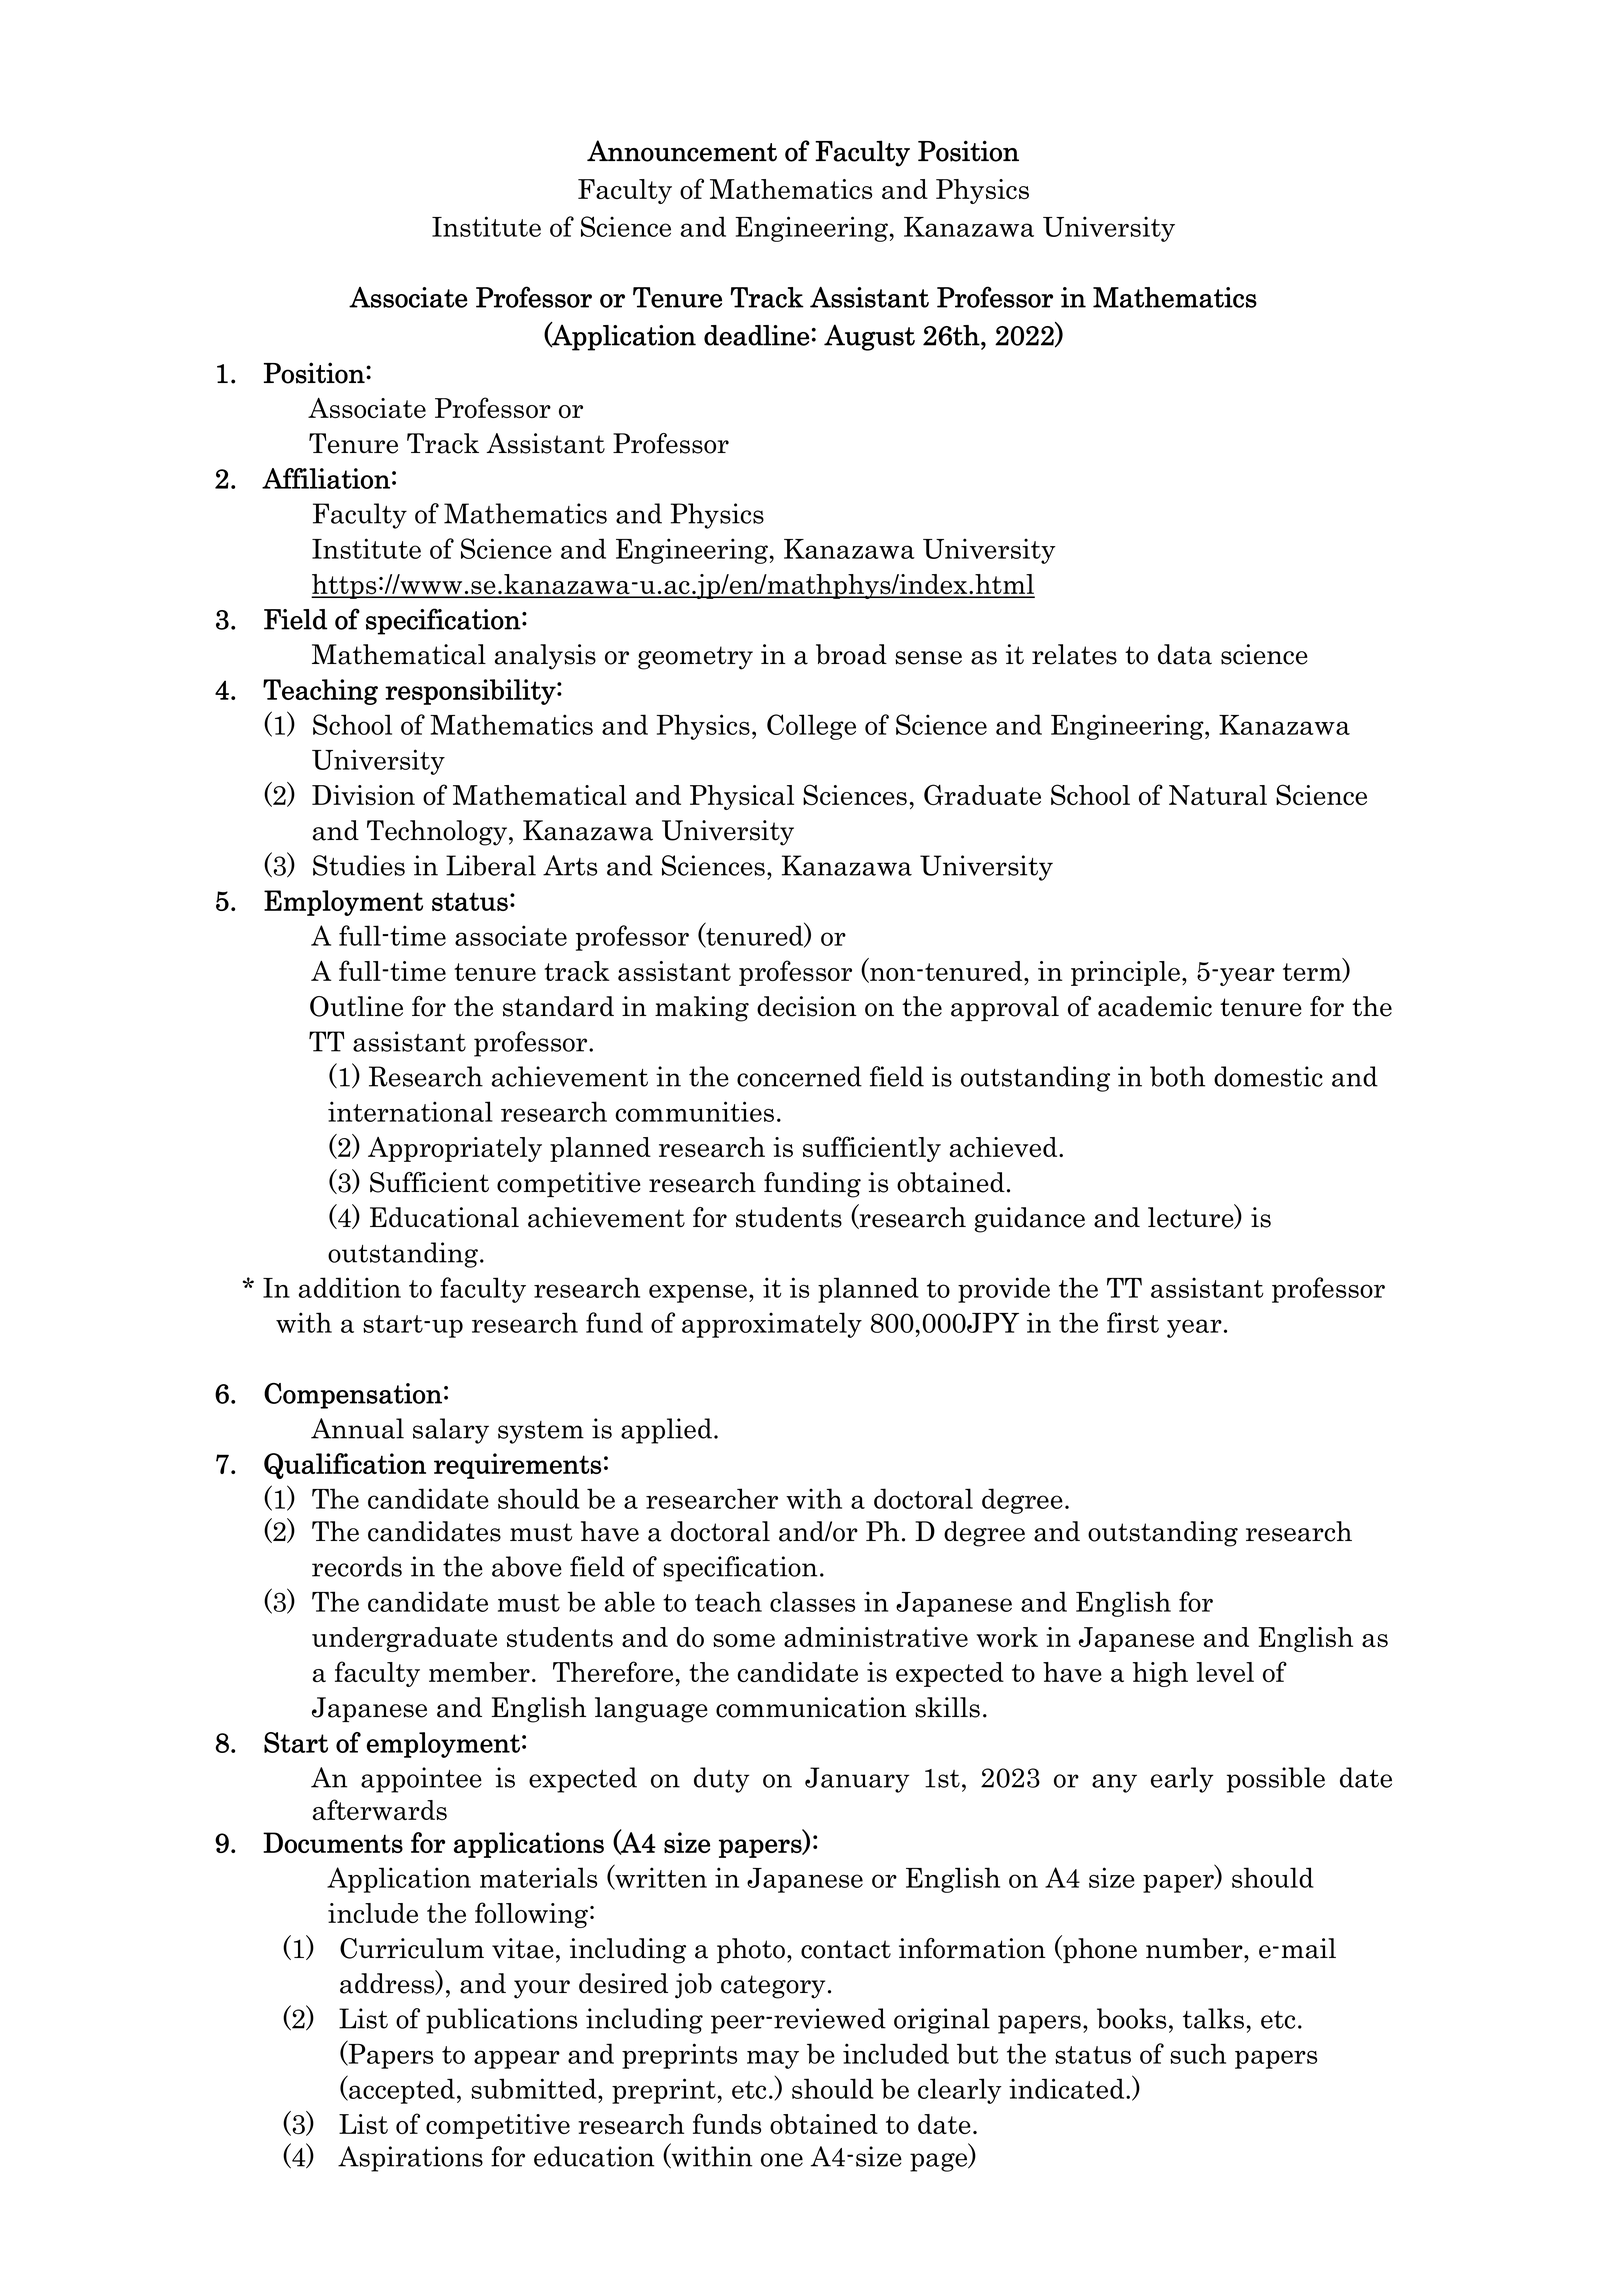 This screenshot has width=1608, height=2275. What do you see at coordinates (869, 337) in the screenshot?
I see `August` at bounding box center [869, 337].
